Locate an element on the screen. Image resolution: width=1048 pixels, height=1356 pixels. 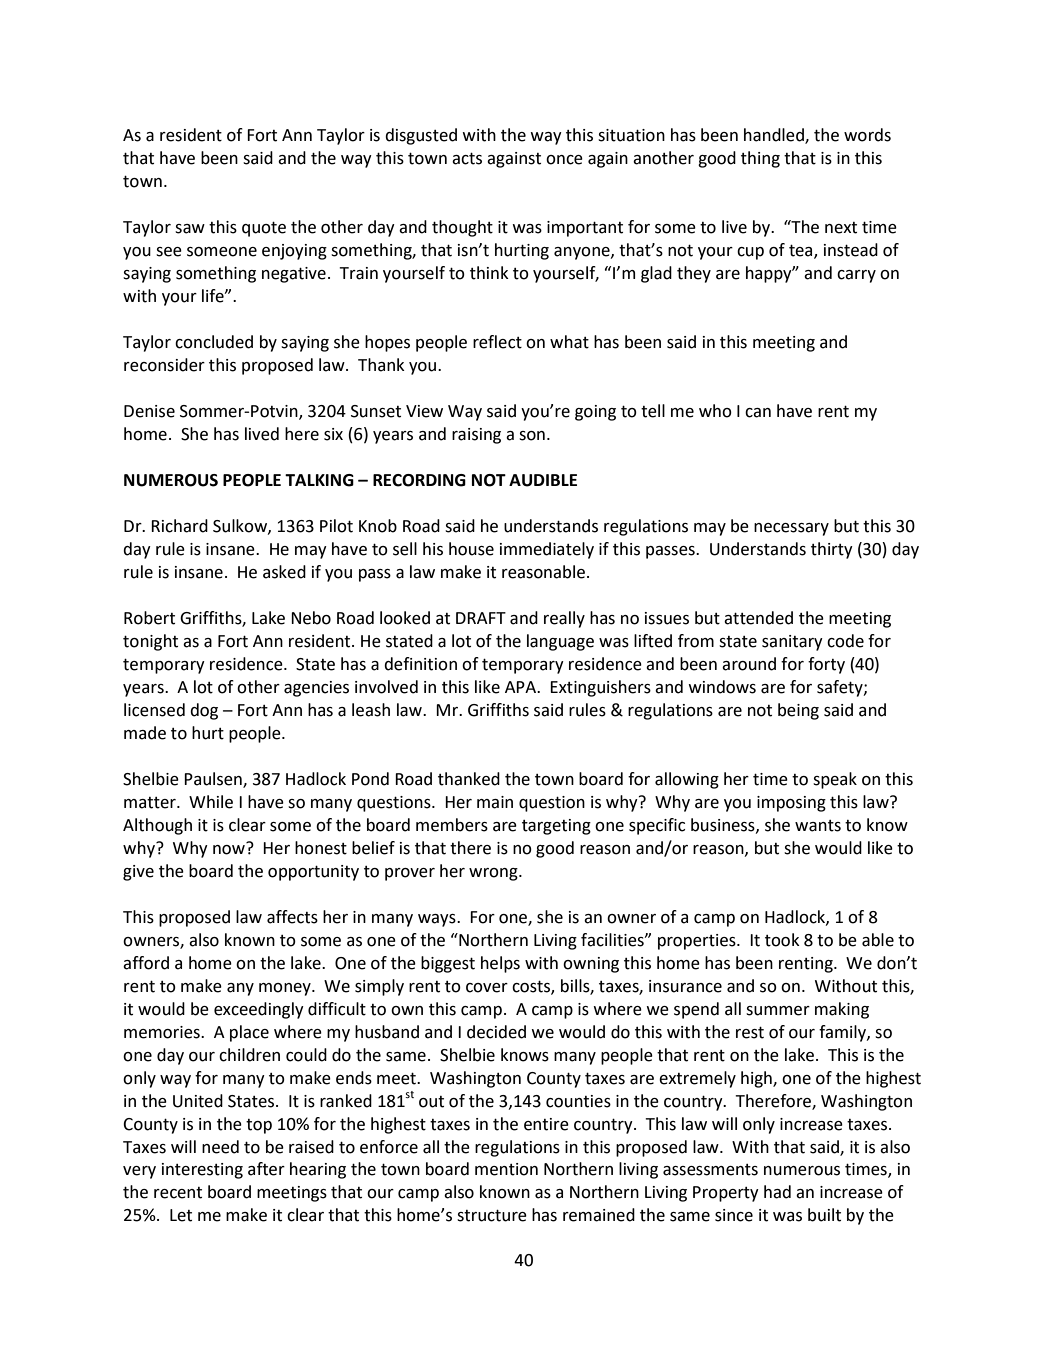
AUDIBLE is located at coordinates (543, 480).
